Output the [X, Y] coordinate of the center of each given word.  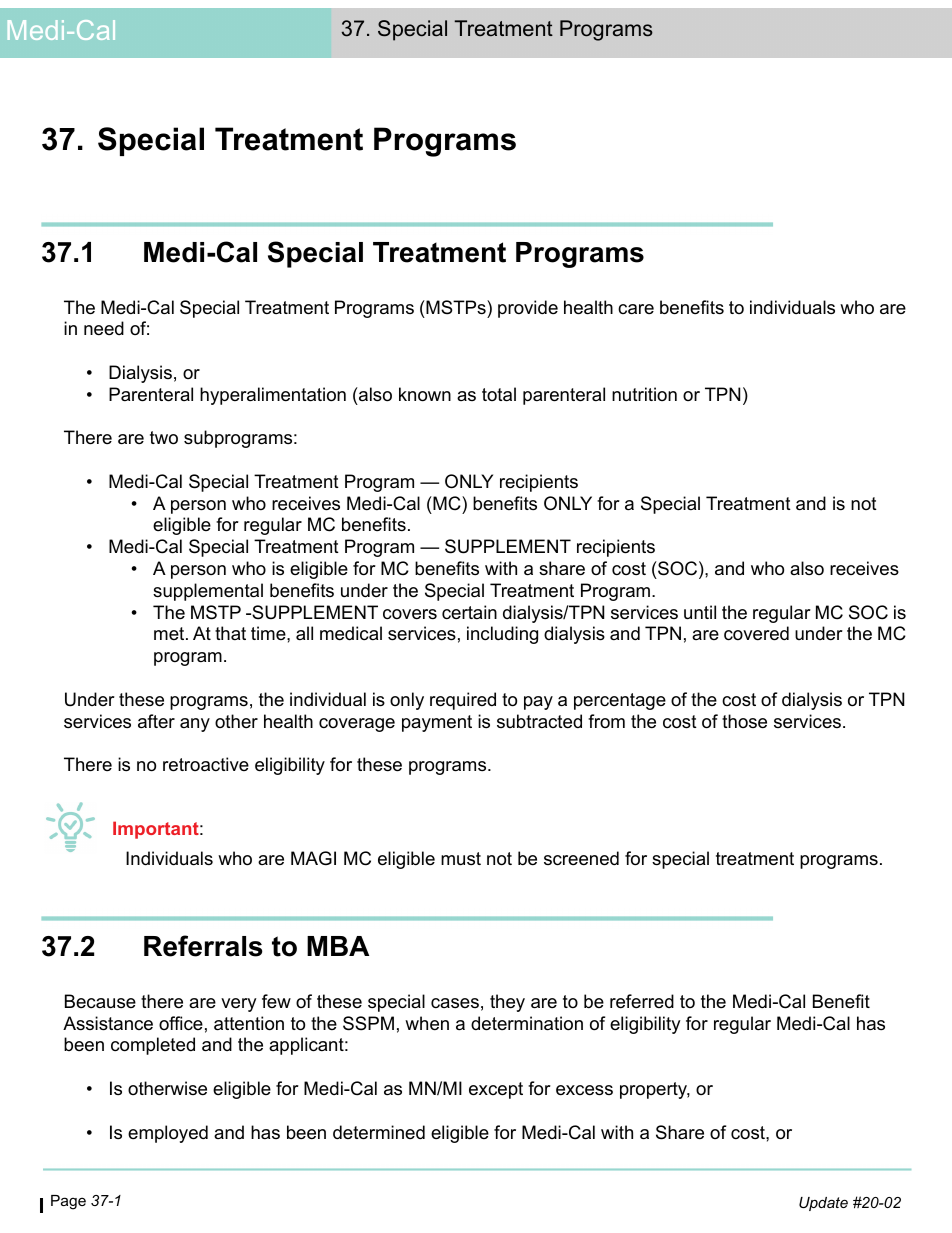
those [744, 721]
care [636, 309]
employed [168, 1134]
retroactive [206, 764]
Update [823, 1204]
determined [379, 1132]
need [104, 328]
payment [437, 723]
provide [528, 309]
